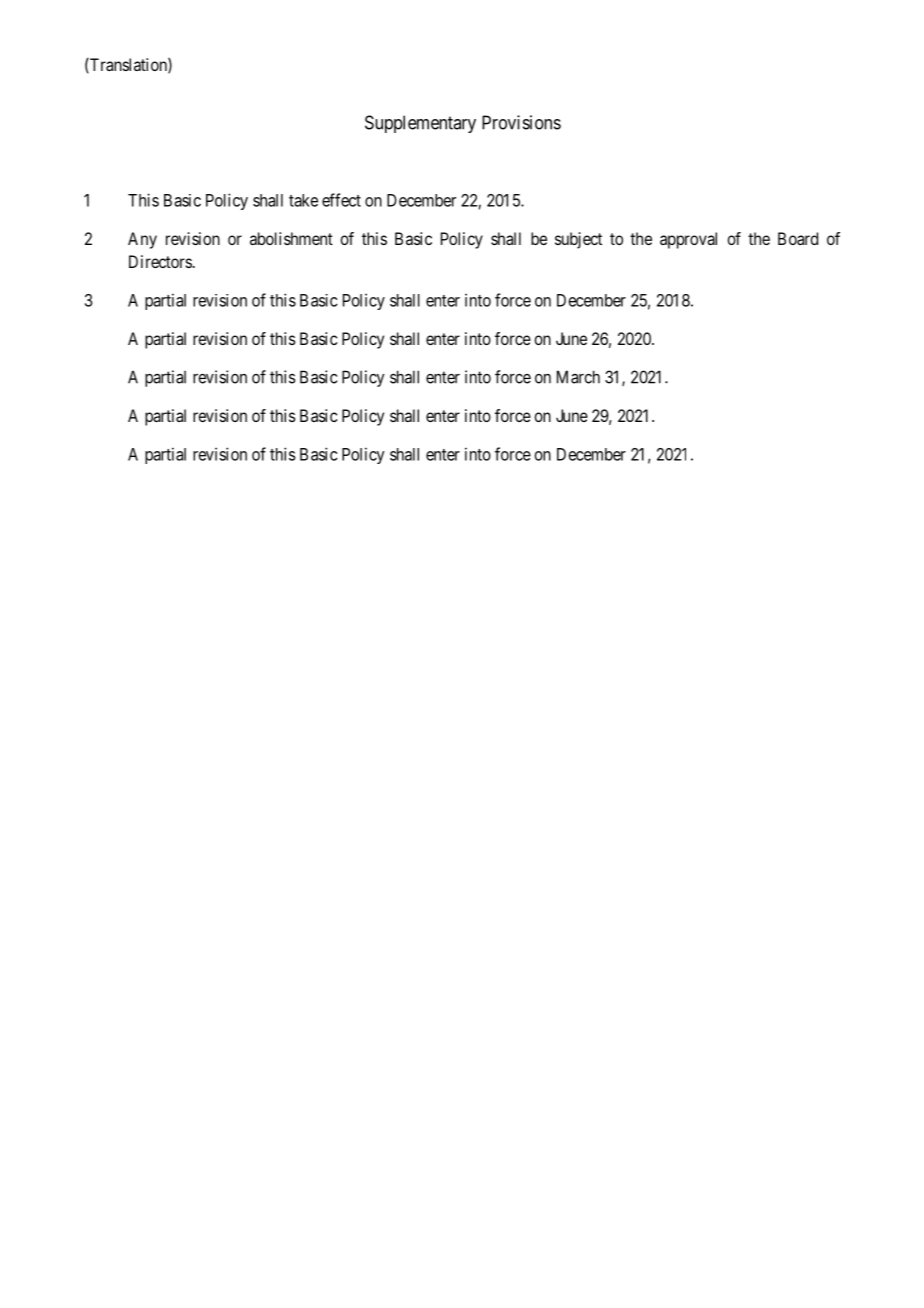 Image resolution: width=924 pixels, height=1308 pixels. What do you see at coordinates (578, 240) in the image?
I see `subject` at bounding box center [578, 240].
